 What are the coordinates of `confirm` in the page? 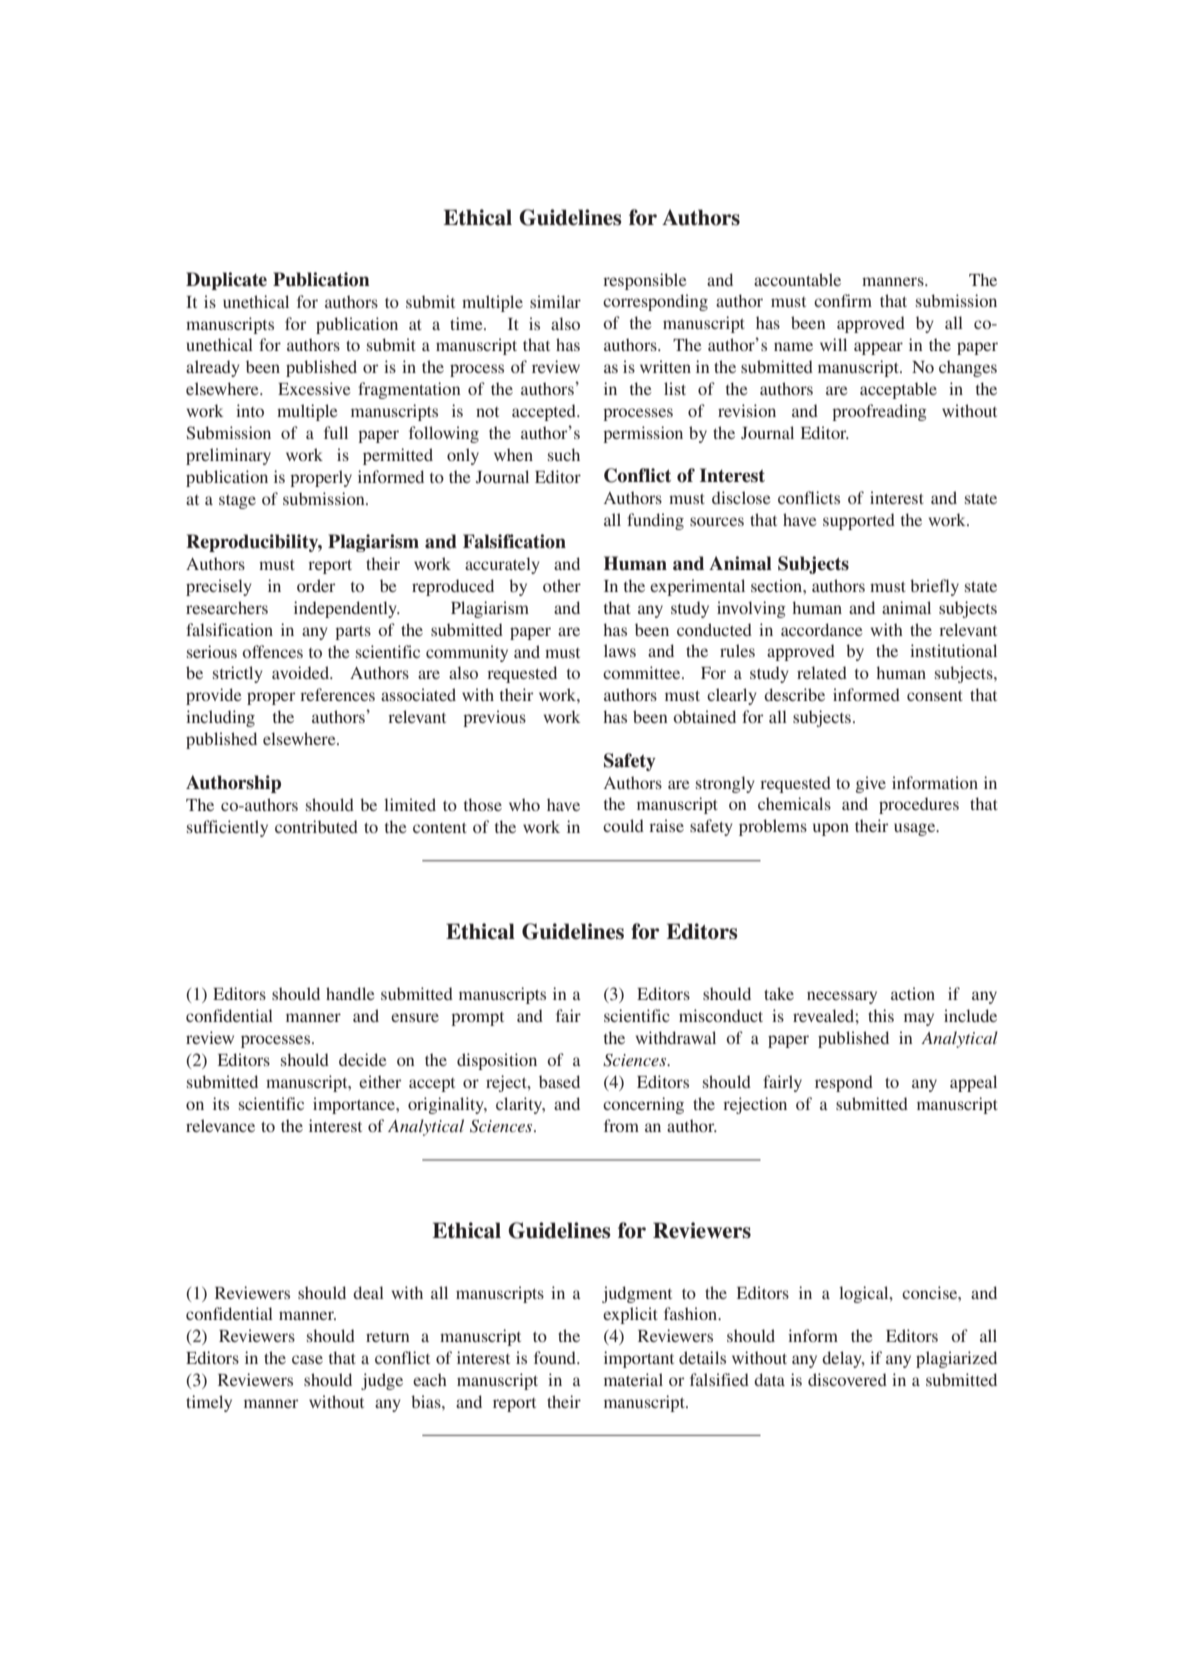 It's located at (843, 300).
